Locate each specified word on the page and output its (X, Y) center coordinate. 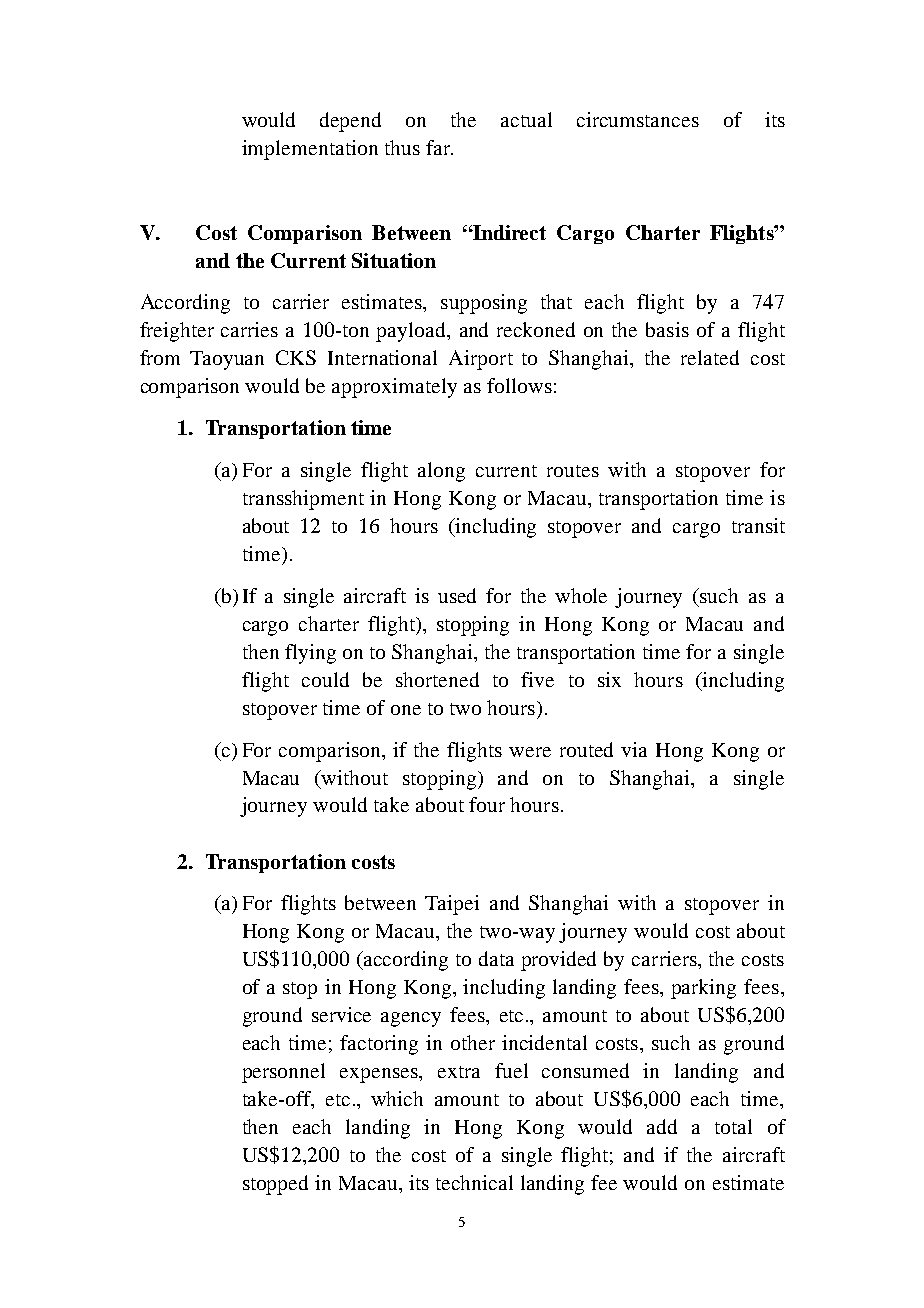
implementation (310, 150)
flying (310, 654)
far (439, 147)
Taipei (452, 905)
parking (703, 989)
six (609, 679)
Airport (481, 360)
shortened (437, 679)
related (710, 357)
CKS (296, 357)
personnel (283, 1073)
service (341, 1014)
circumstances (638, 119)
